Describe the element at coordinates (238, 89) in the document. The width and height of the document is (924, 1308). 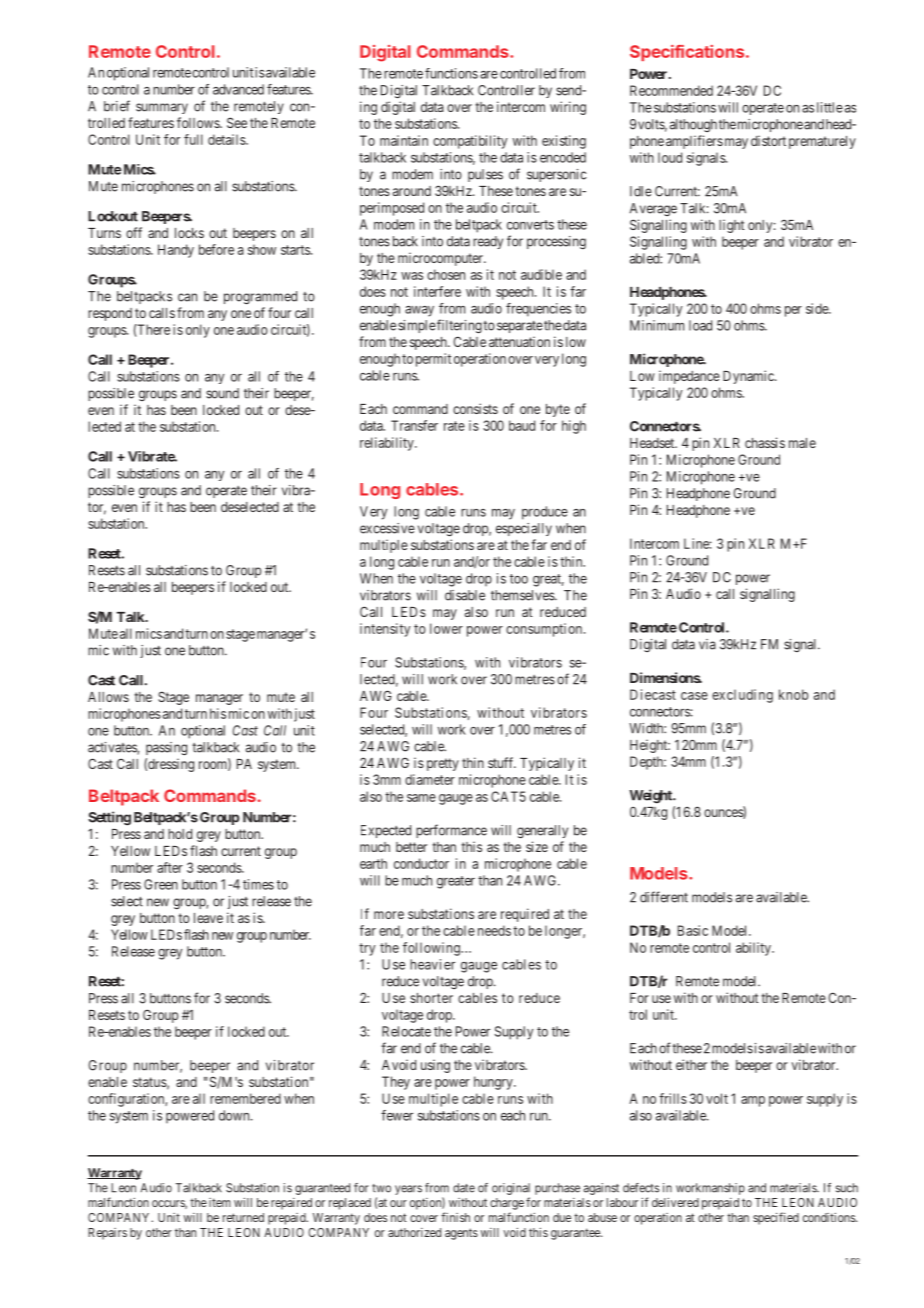
I see `advanced` at that location.
